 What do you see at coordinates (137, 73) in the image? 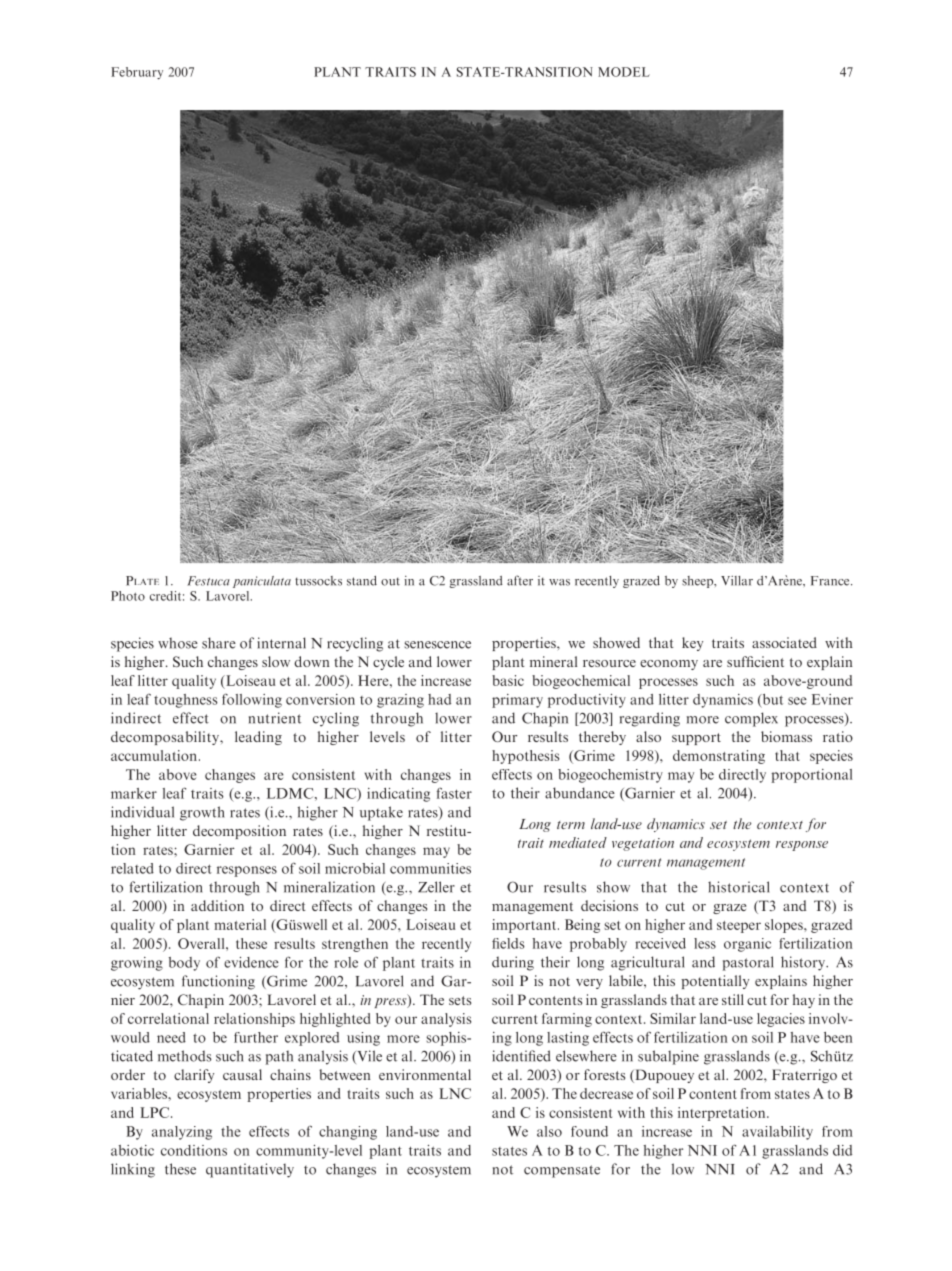
I see `February` at bounding box center [137, 73].
